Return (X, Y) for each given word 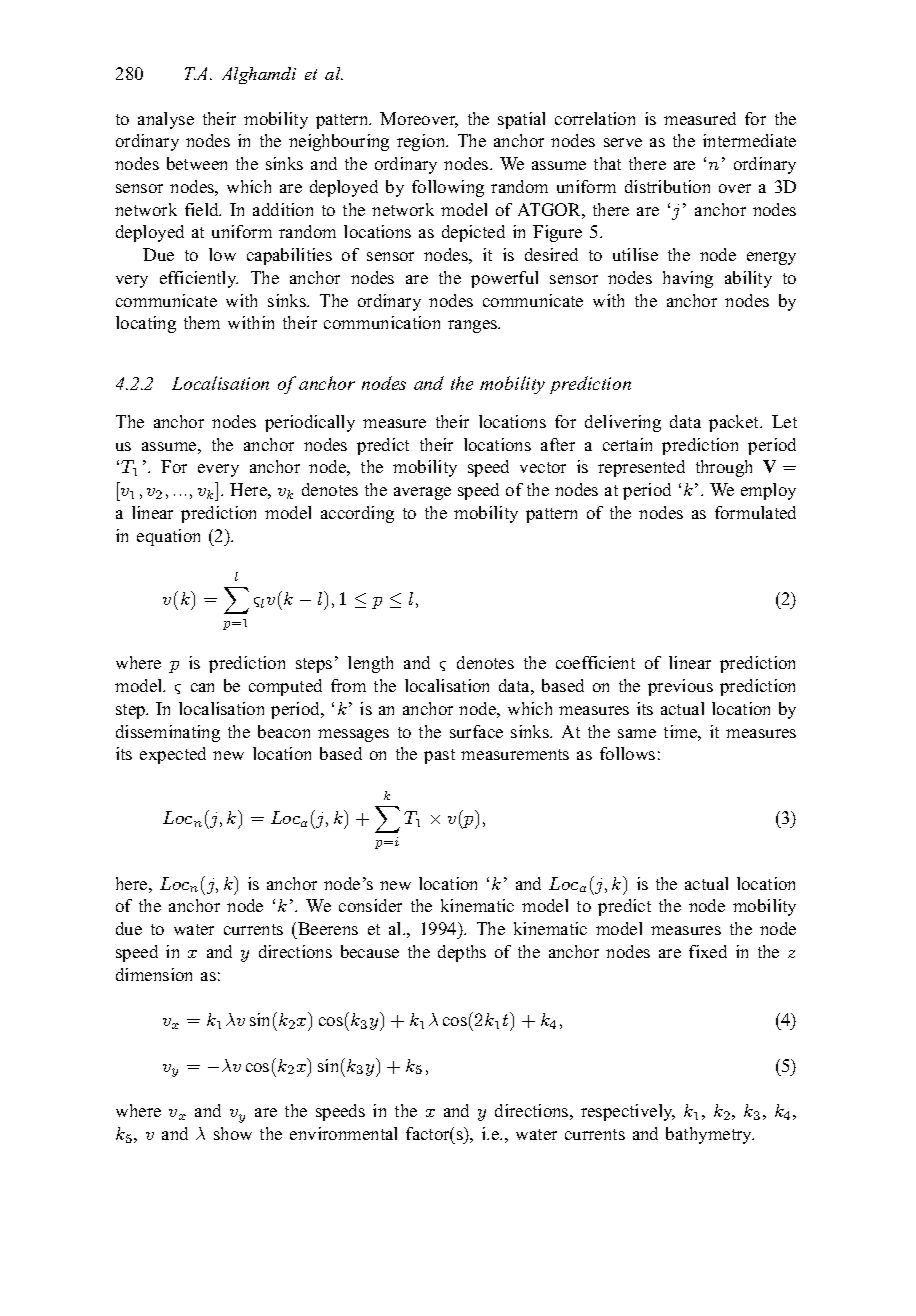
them (202, 322)
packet (735, 423)
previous (680, 687)
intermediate (749, 140)
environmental (343, 1133)
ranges (474, 326)
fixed (708, 951)
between (197, 163)
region (422, 142)
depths (462, 953)
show (233, 1133)
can (202, 687)
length (370, 664)
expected (173, 755)
